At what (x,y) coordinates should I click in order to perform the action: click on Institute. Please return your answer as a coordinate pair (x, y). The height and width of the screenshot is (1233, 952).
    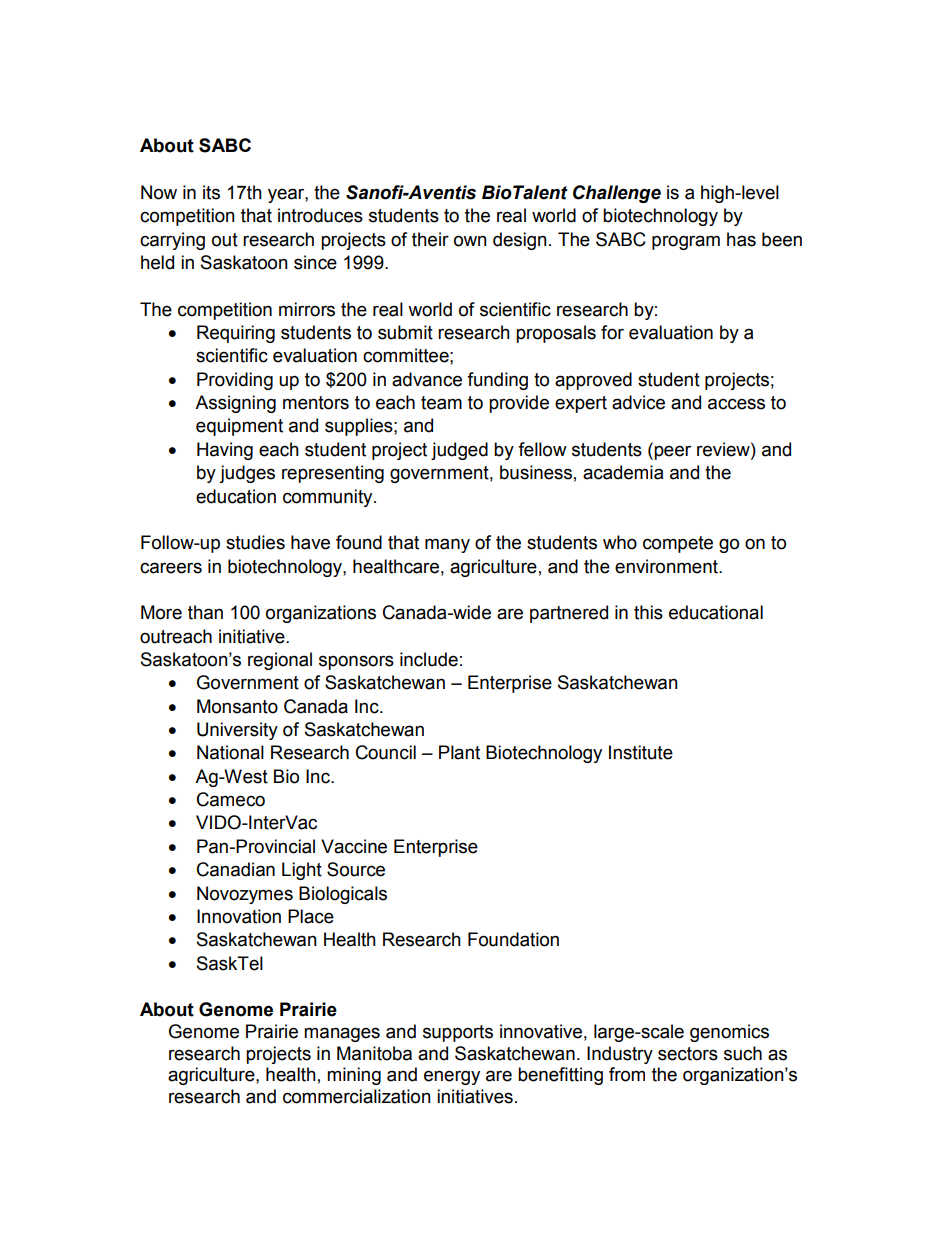
    Looking at the image, I should click on (641, 752).
